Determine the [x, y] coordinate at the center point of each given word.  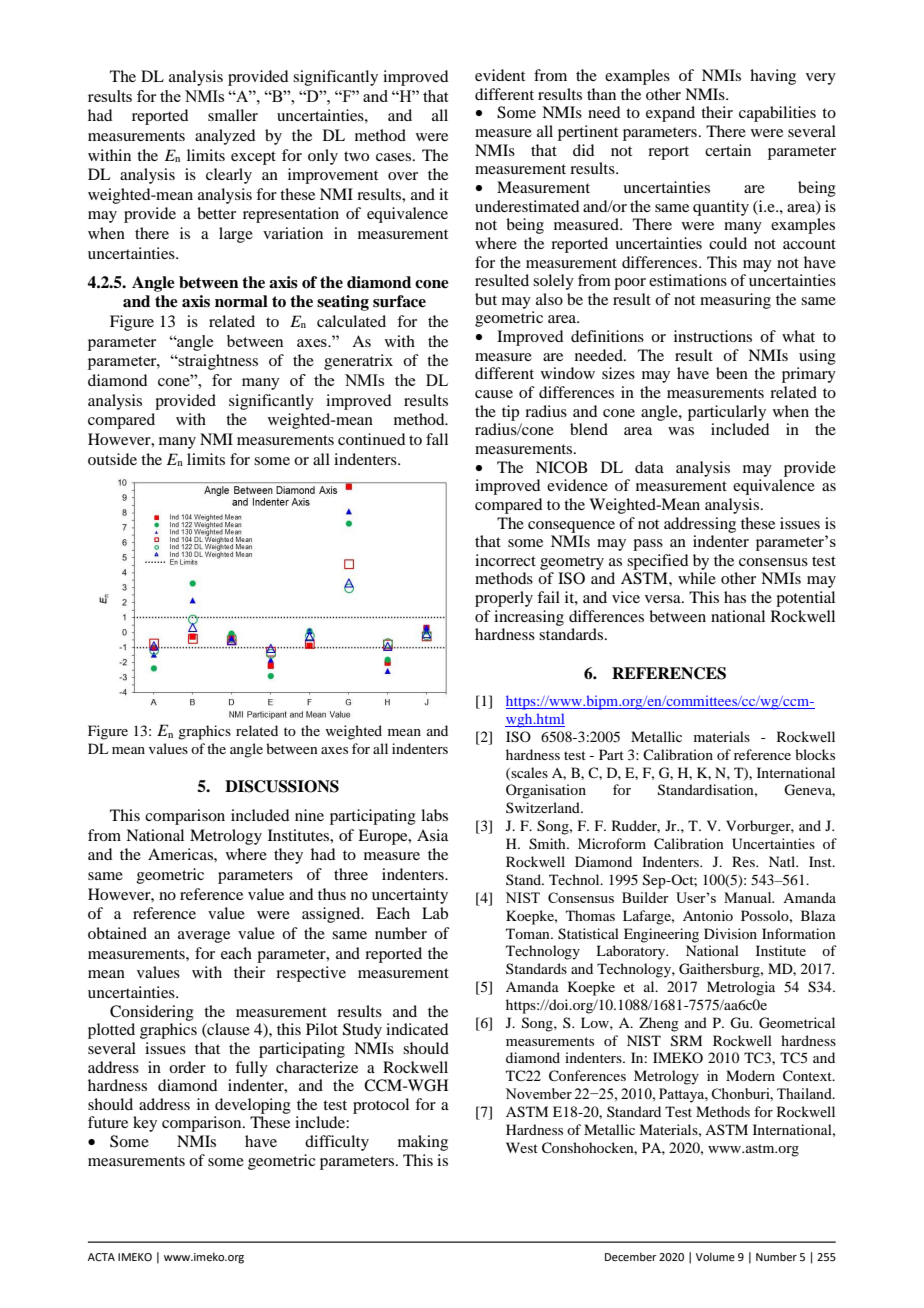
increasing [529, 618]
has [735, 597]
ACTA [101, 1257]
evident [500, 75]
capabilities [777, 114]
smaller [233, 115]
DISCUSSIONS [282, 786]
